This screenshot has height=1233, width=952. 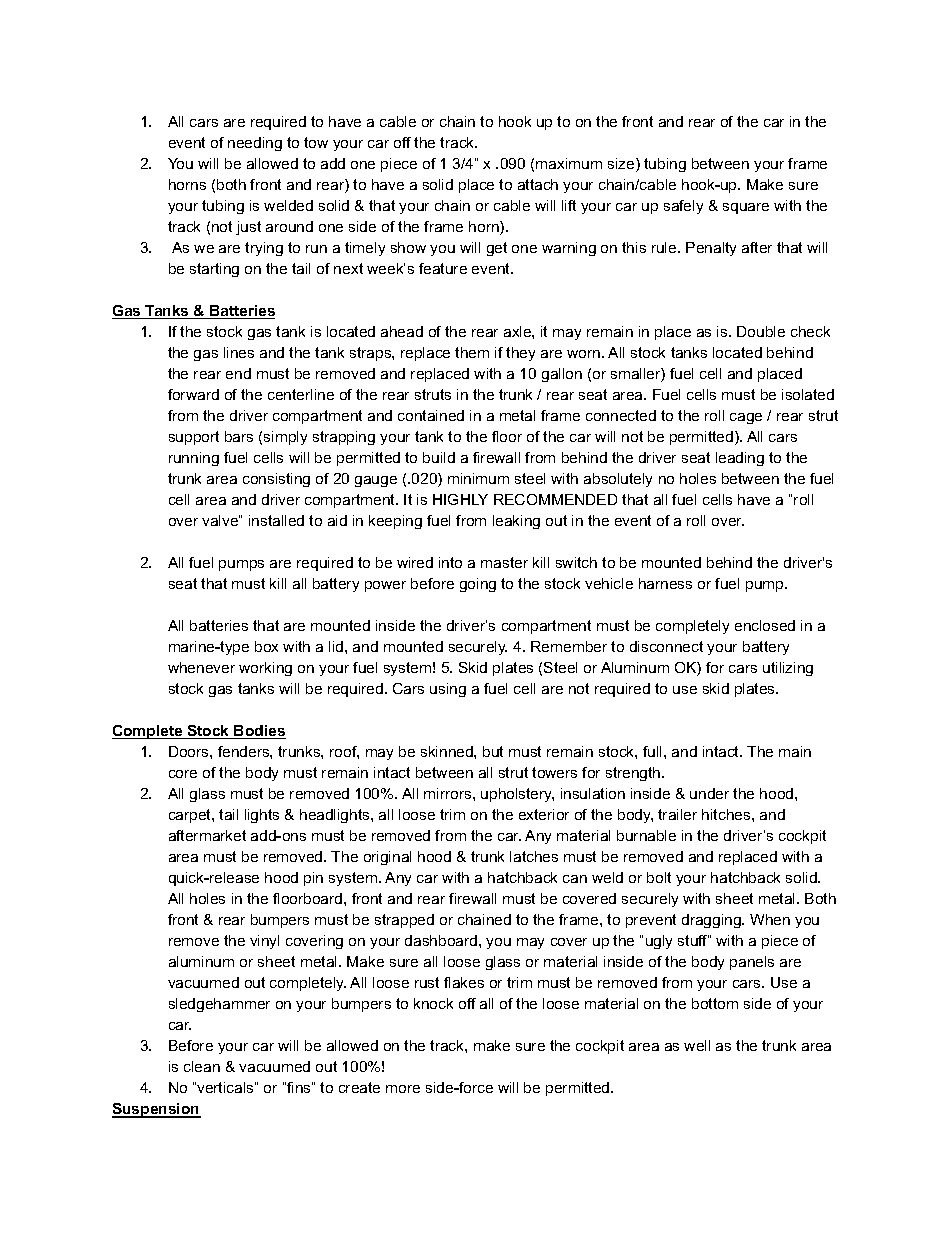 What do you see at coordinates (202, 1066) in the screenshot?
I see `clean` at bounding box center [202, 1066].
